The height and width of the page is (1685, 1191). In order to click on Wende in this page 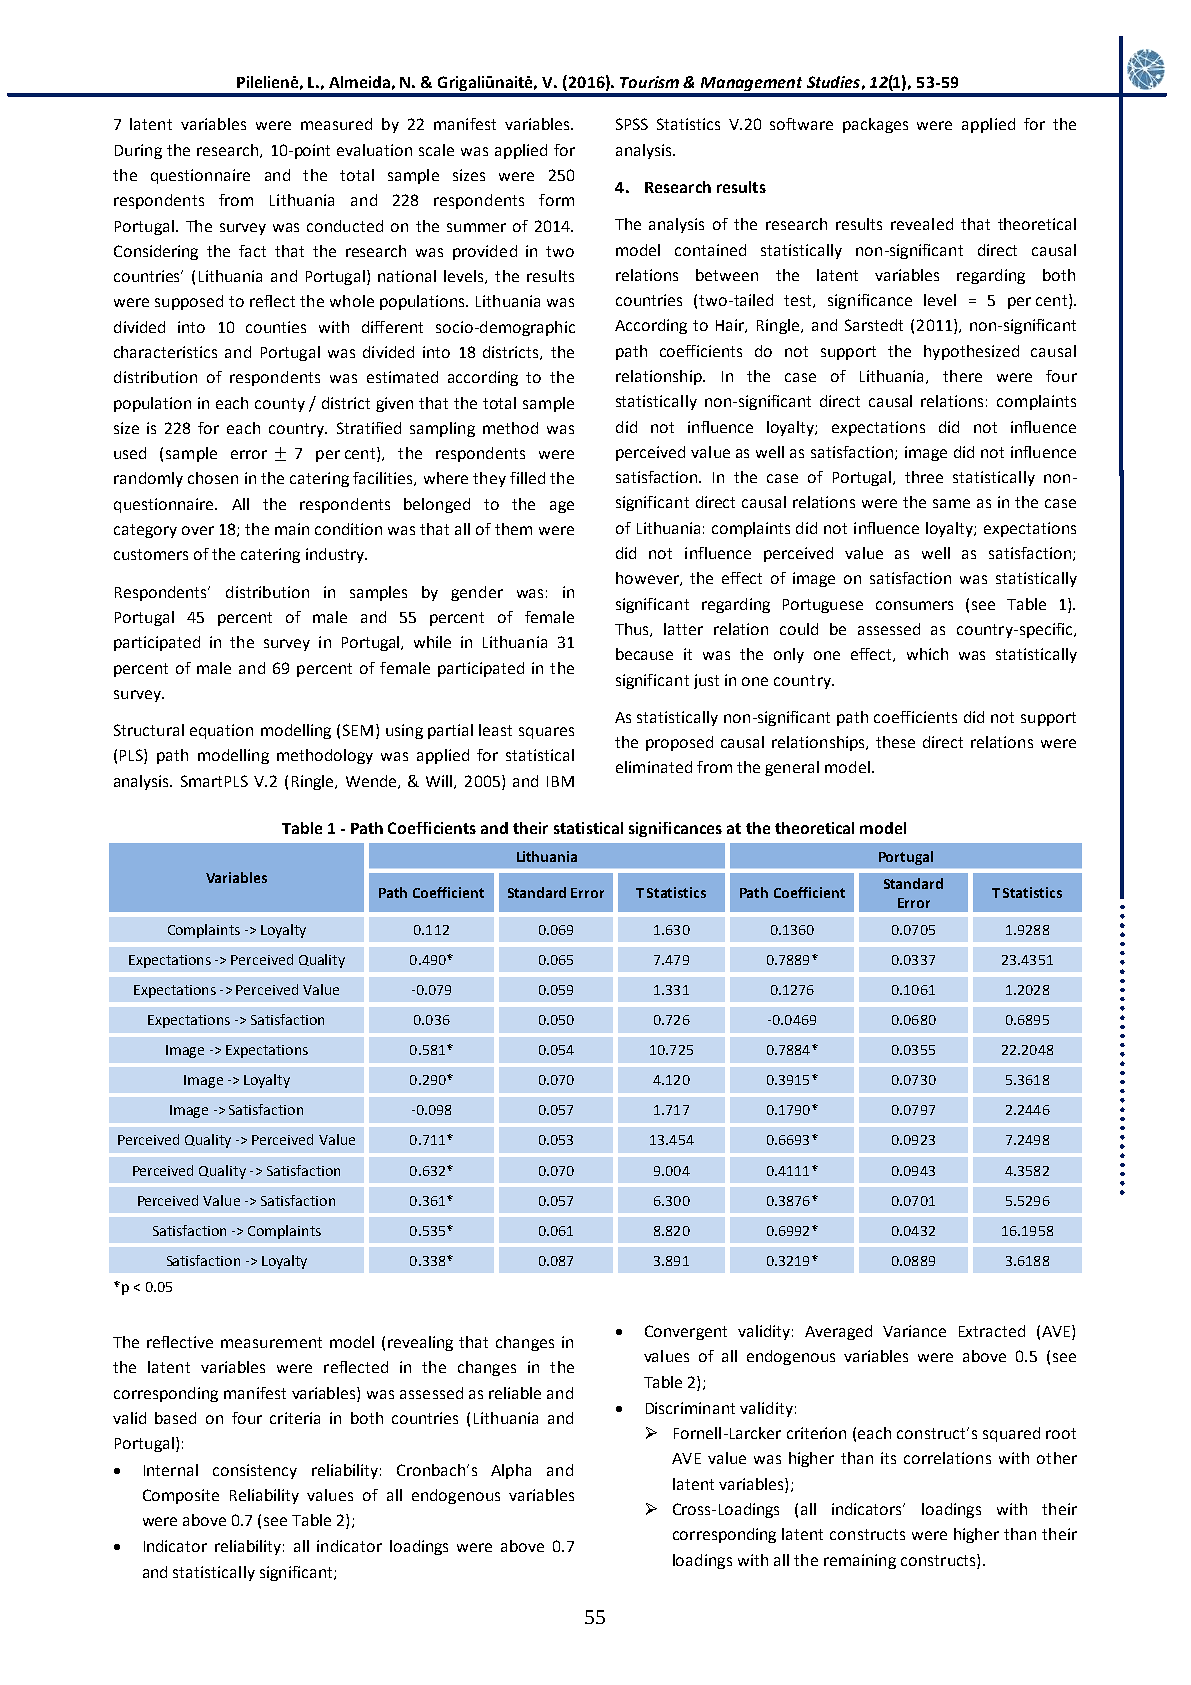, I will do `click(372, 782)`.
